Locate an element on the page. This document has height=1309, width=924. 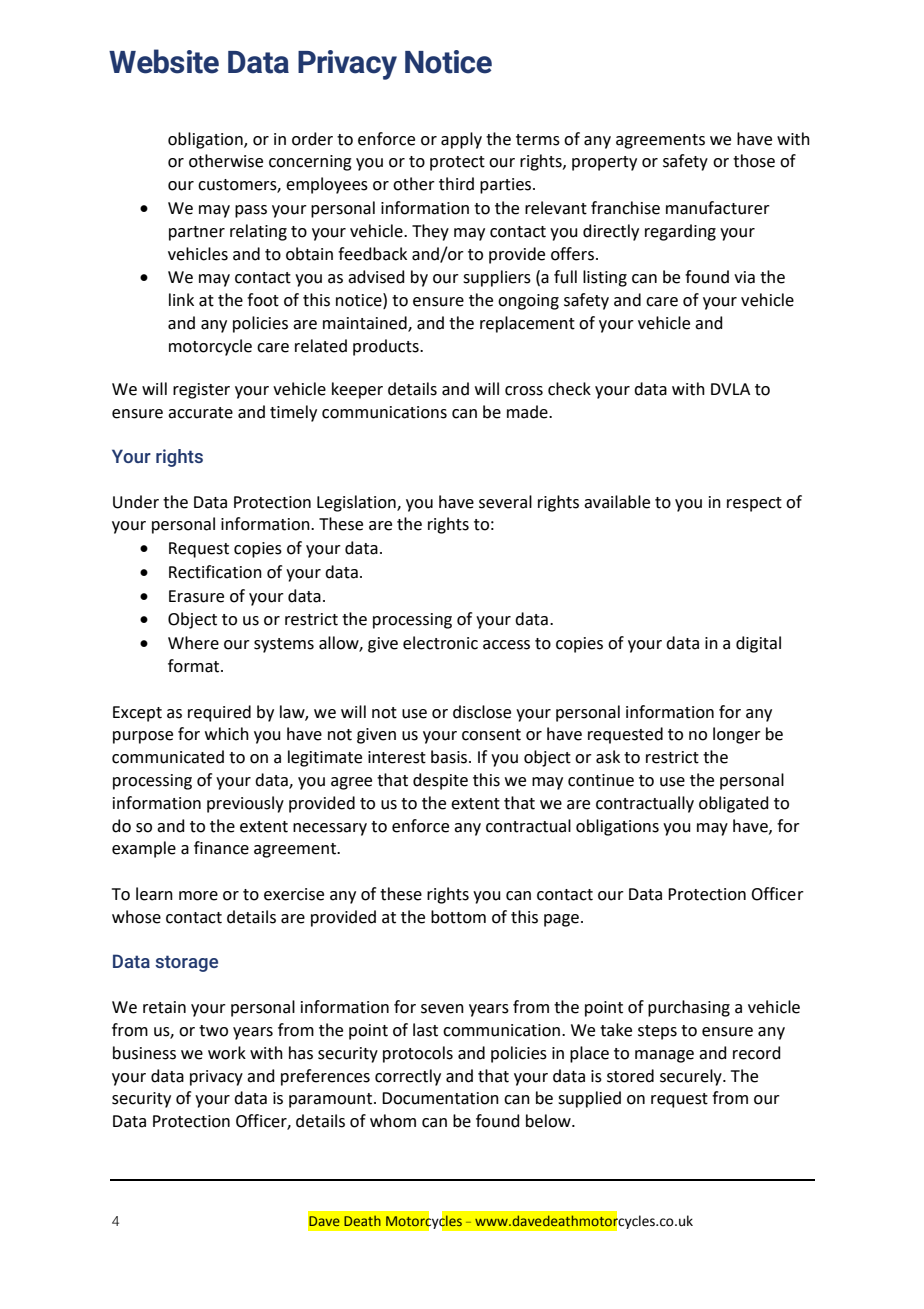
those is located at coordinates (754, 161).
